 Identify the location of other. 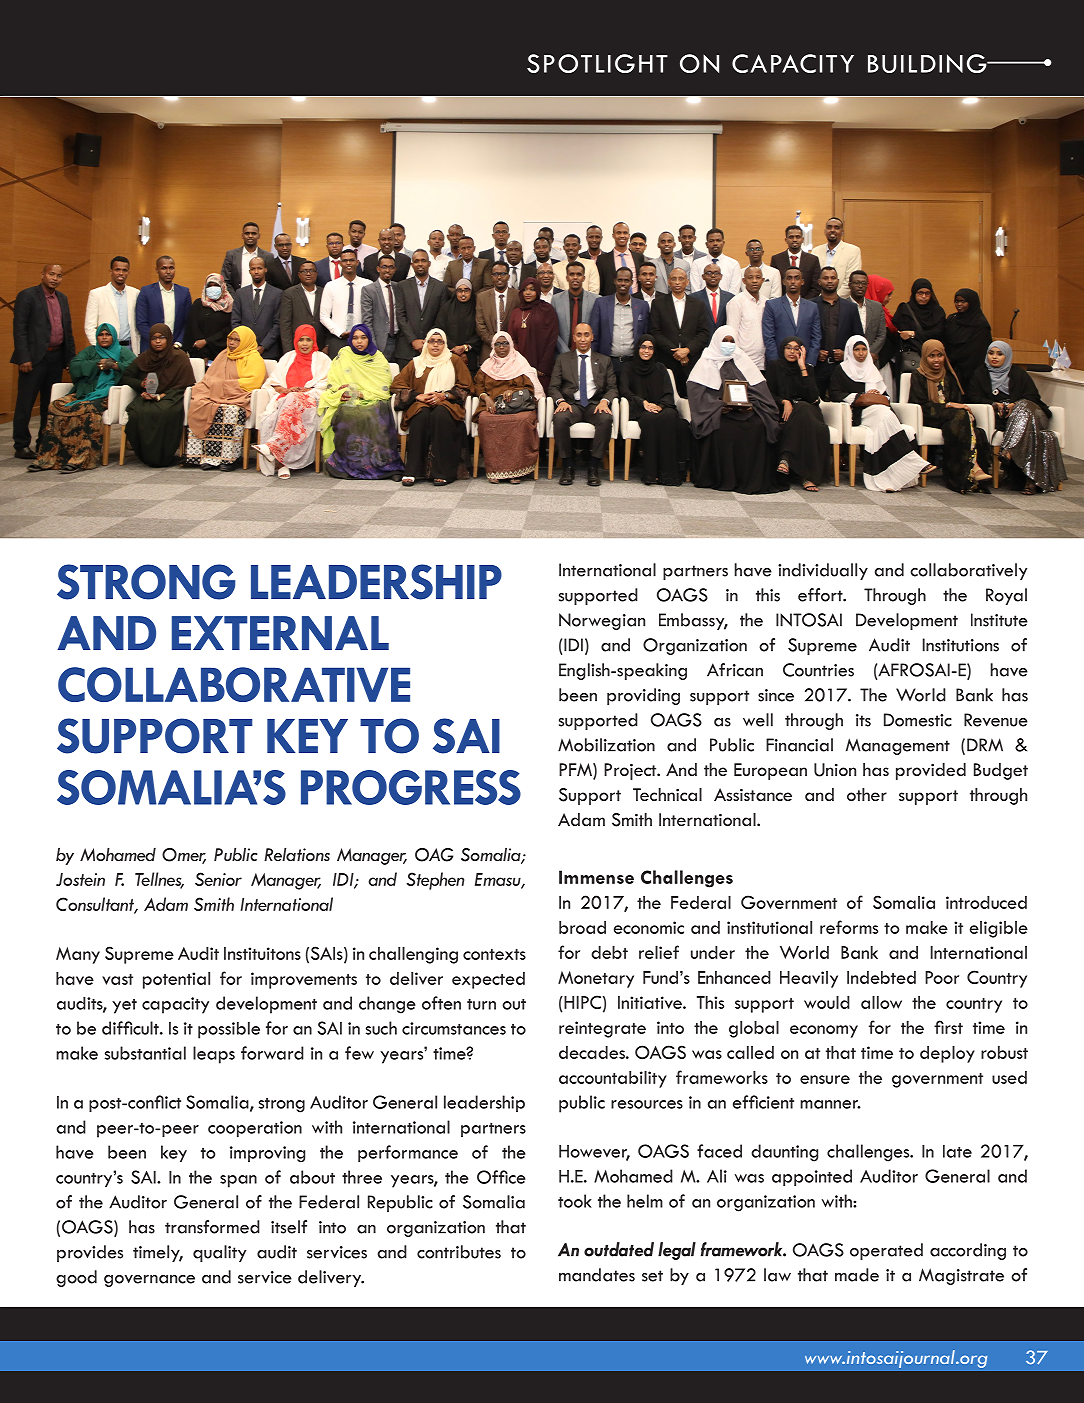
(867, 794).
